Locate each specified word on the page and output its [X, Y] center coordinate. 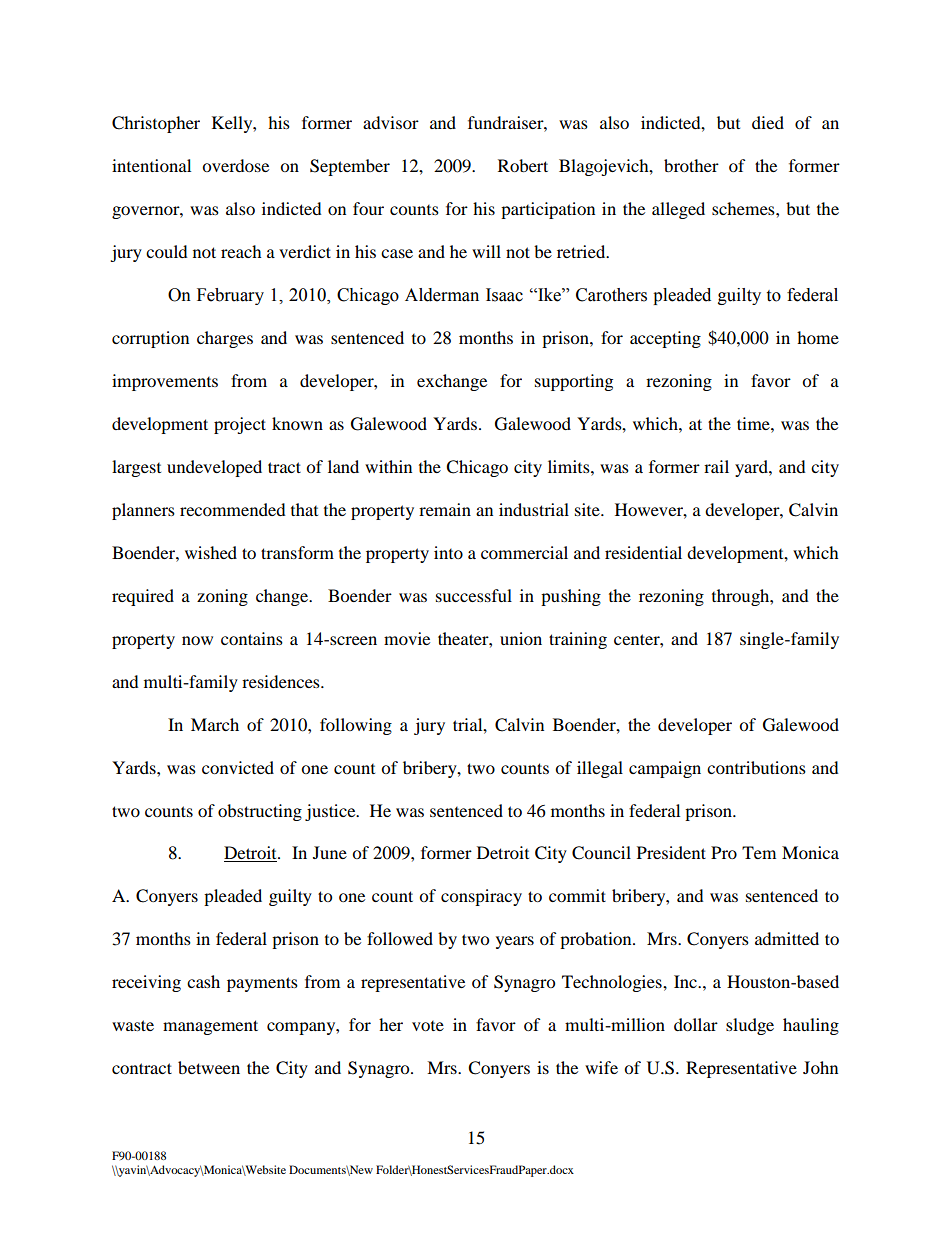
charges [225, 339]
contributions [756, 767]
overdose [235, 165]
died [768, 122]
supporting [574, 382]
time [754, 423]
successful [474, 595]
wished [211, 552]
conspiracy [481, 897]
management [210, 1027]
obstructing [260, 812]
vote [428, 1026]
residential [643, 552]
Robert [523, 165]
